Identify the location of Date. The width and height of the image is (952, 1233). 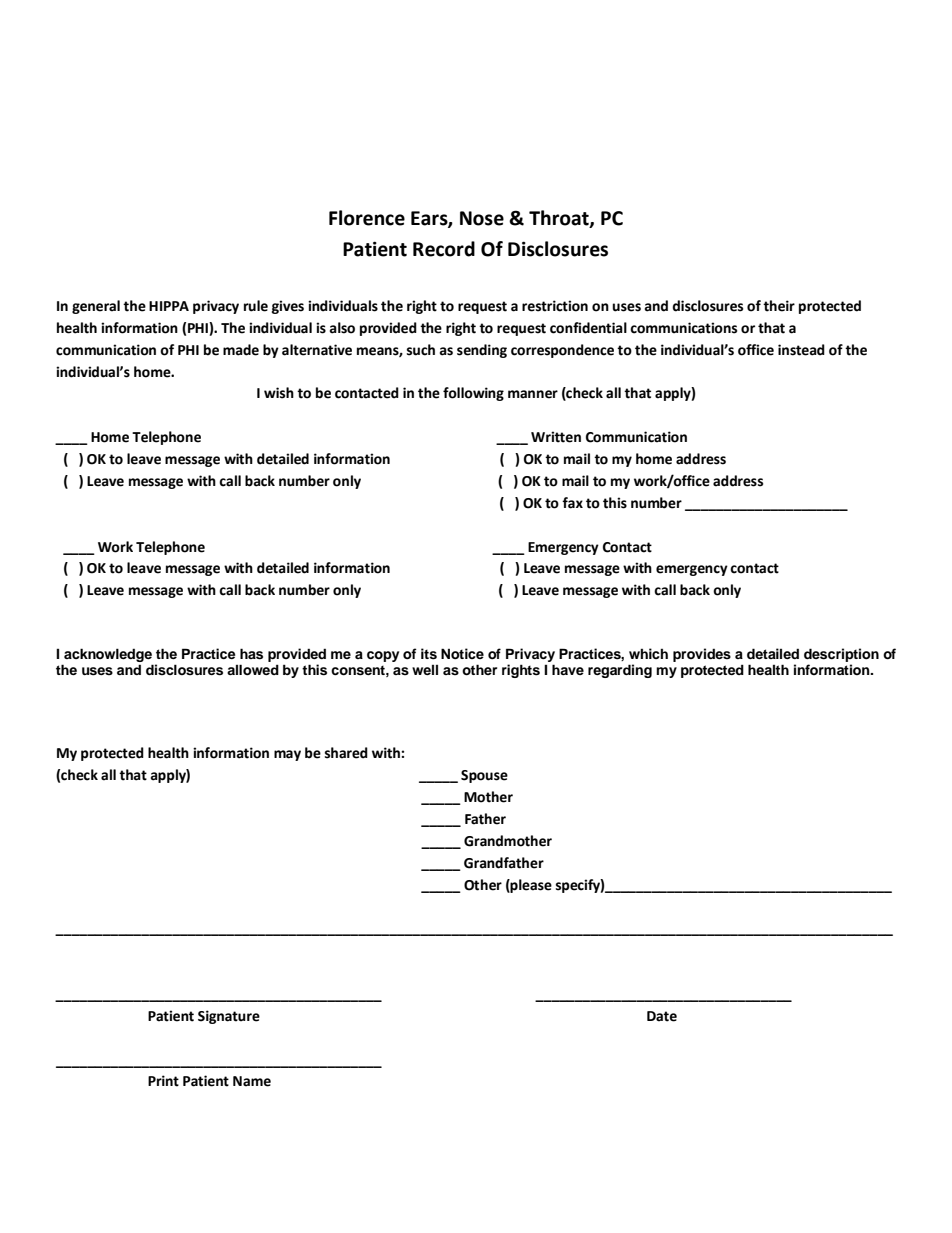
(662, 1016).
